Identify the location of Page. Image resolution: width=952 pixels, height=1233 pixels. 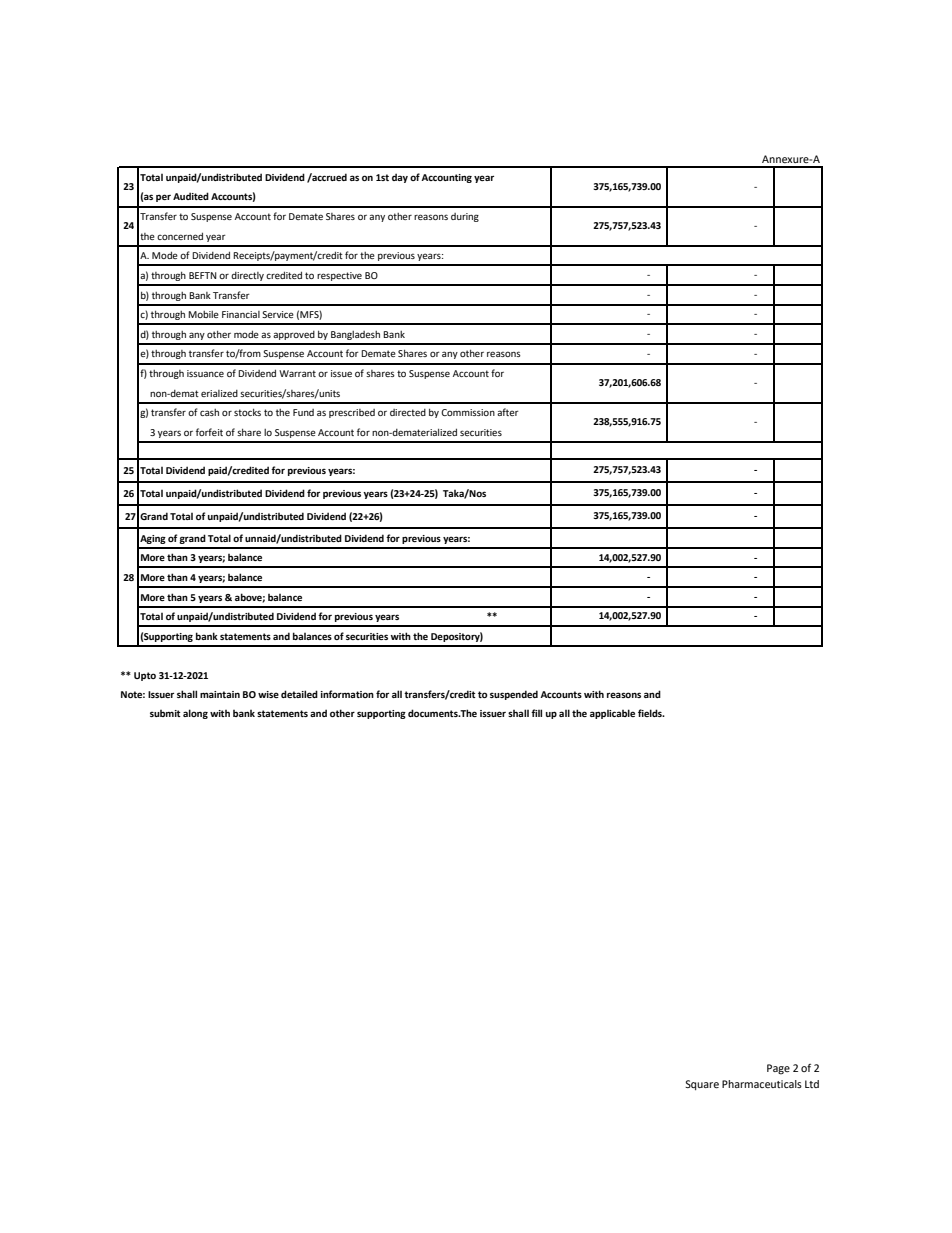
(778, 1069).
